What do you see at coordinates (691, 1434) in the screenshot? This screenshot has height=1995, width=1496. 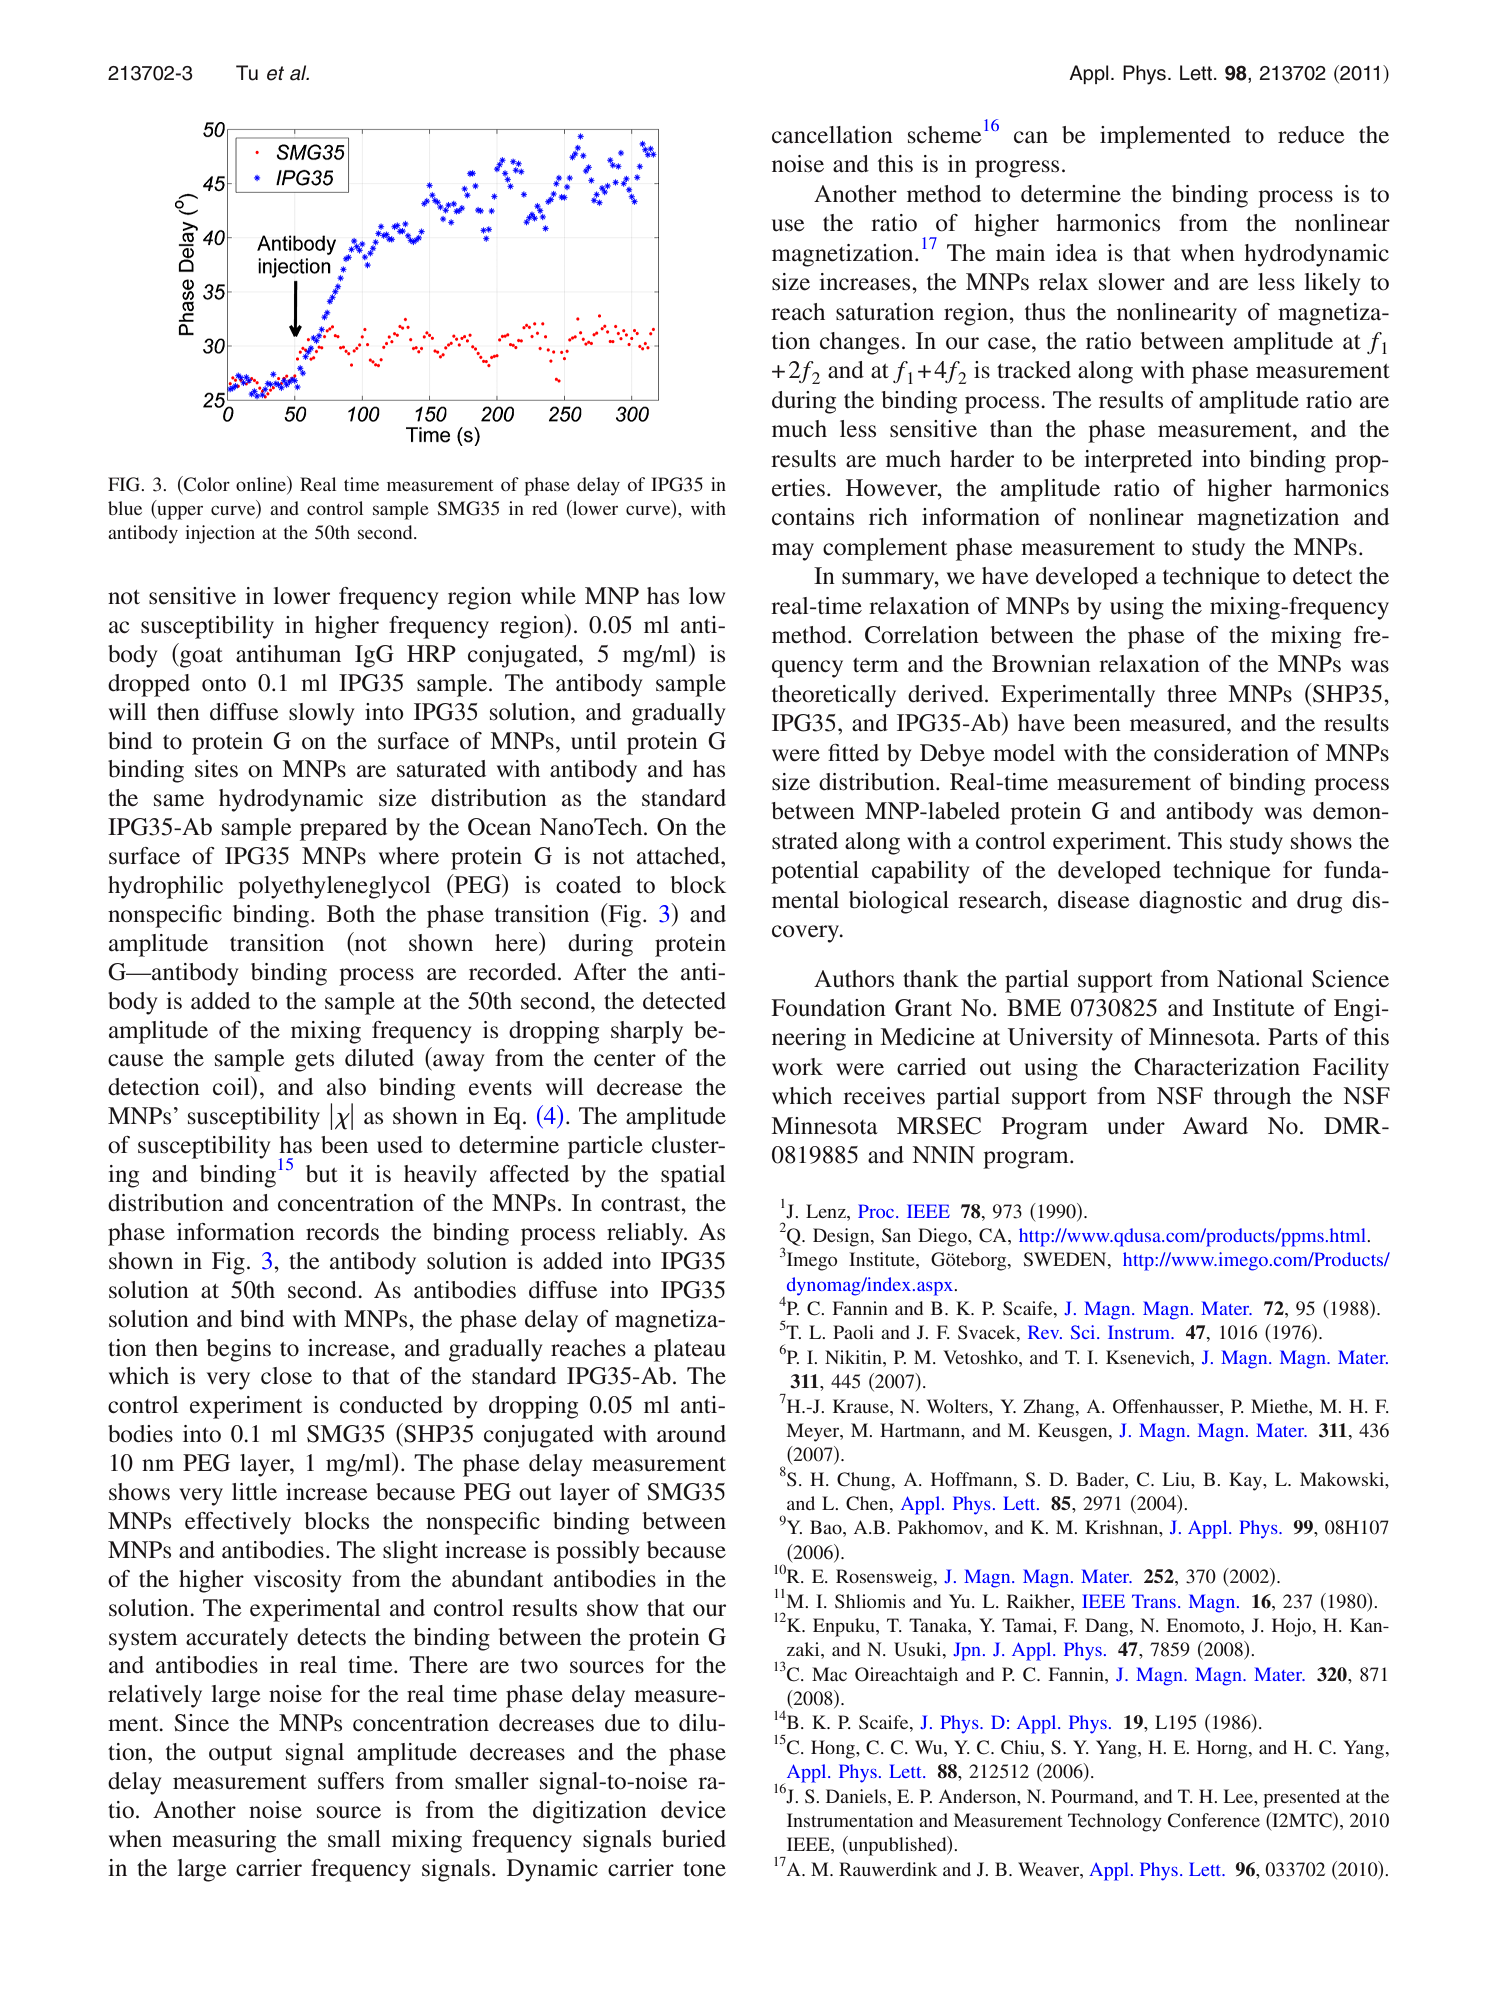 I see `around` at bounding box center [691, 1434].
